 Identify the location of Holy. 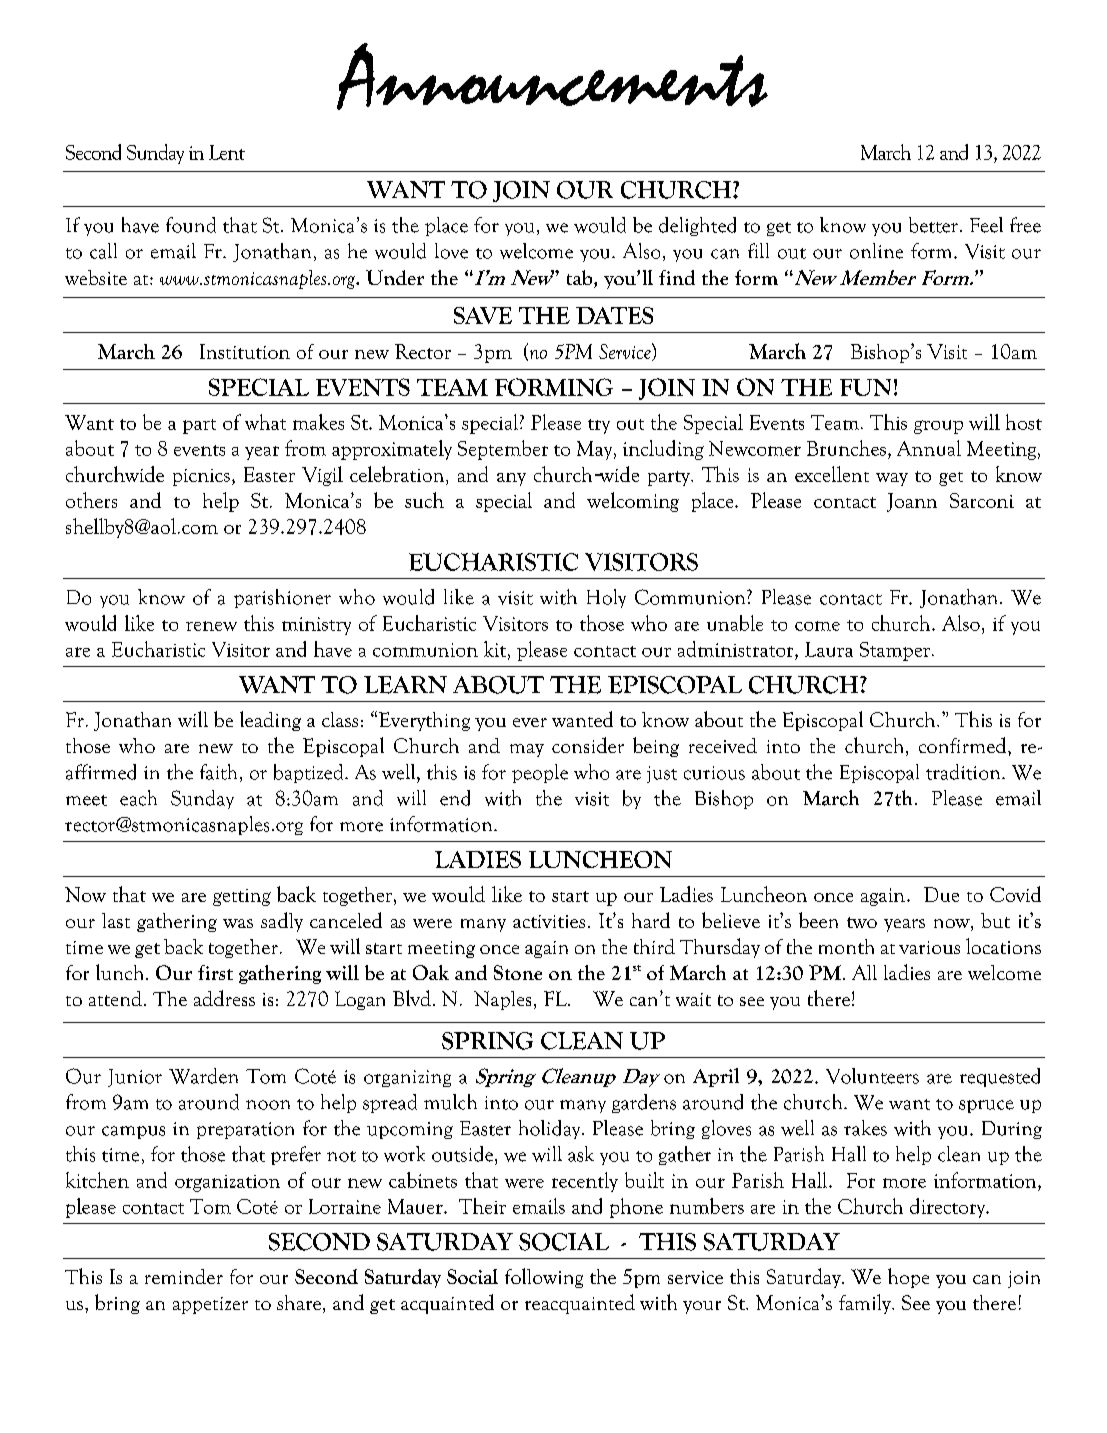
(606, 598).
